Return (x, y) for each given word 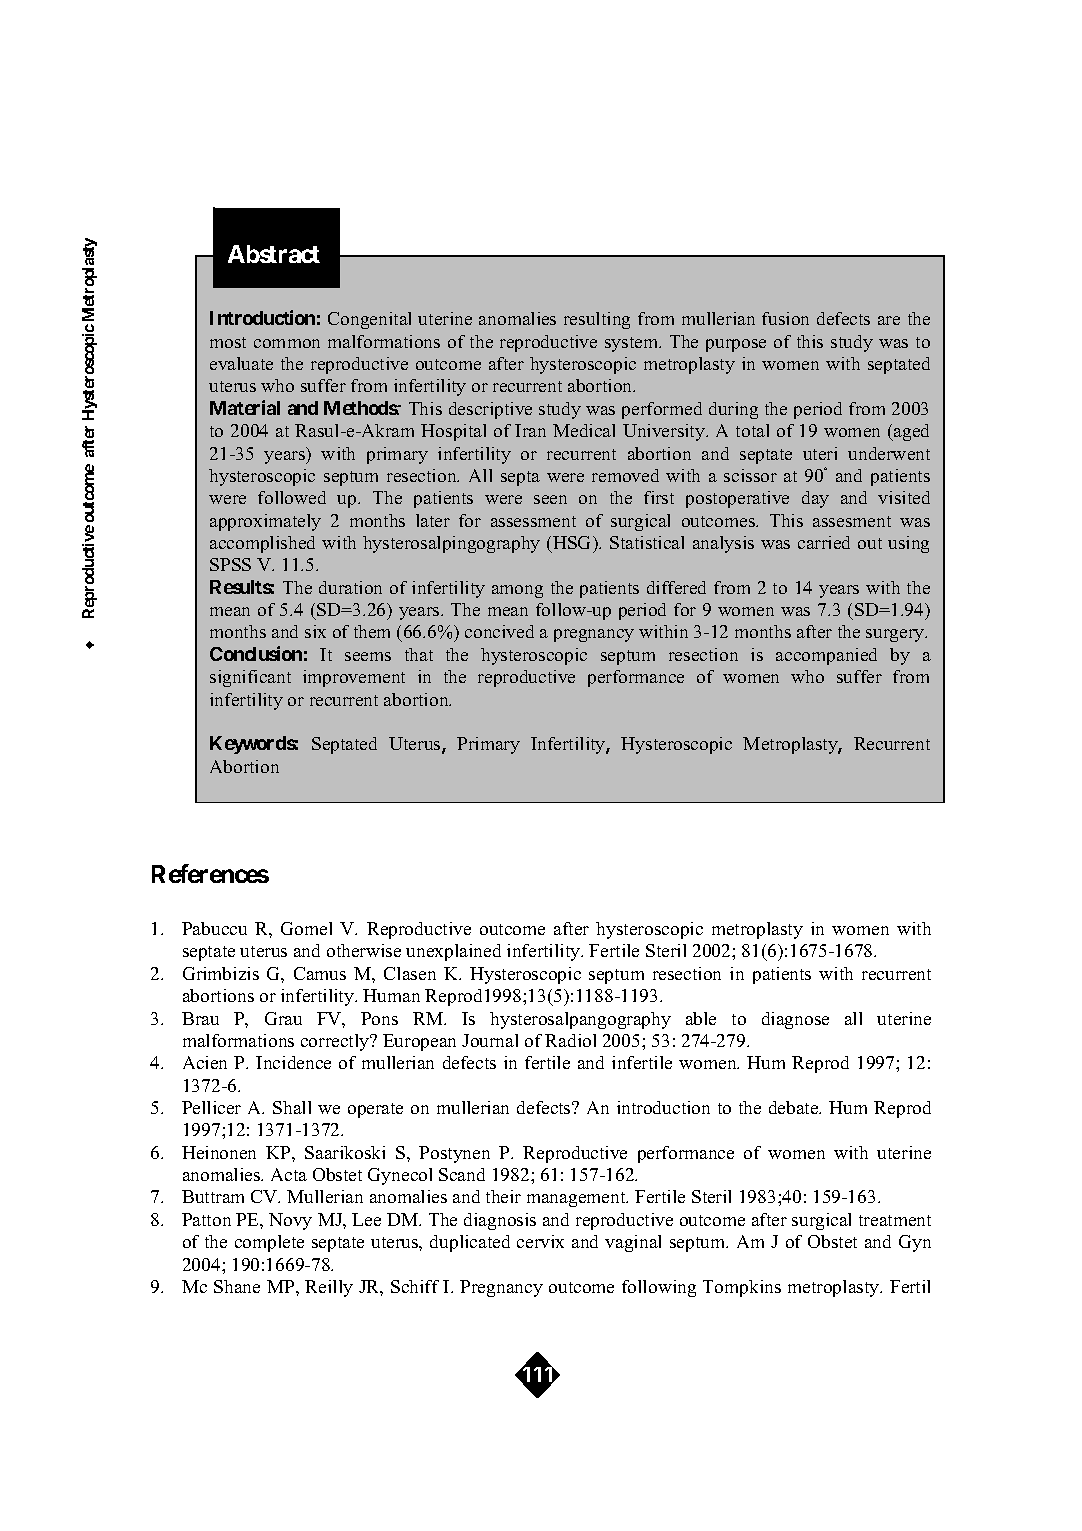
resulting (597, 320)
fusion (785, 318)
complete (269, 1243)
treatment (895, 1220)
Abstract (274, 254)
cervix (540, 1241)
